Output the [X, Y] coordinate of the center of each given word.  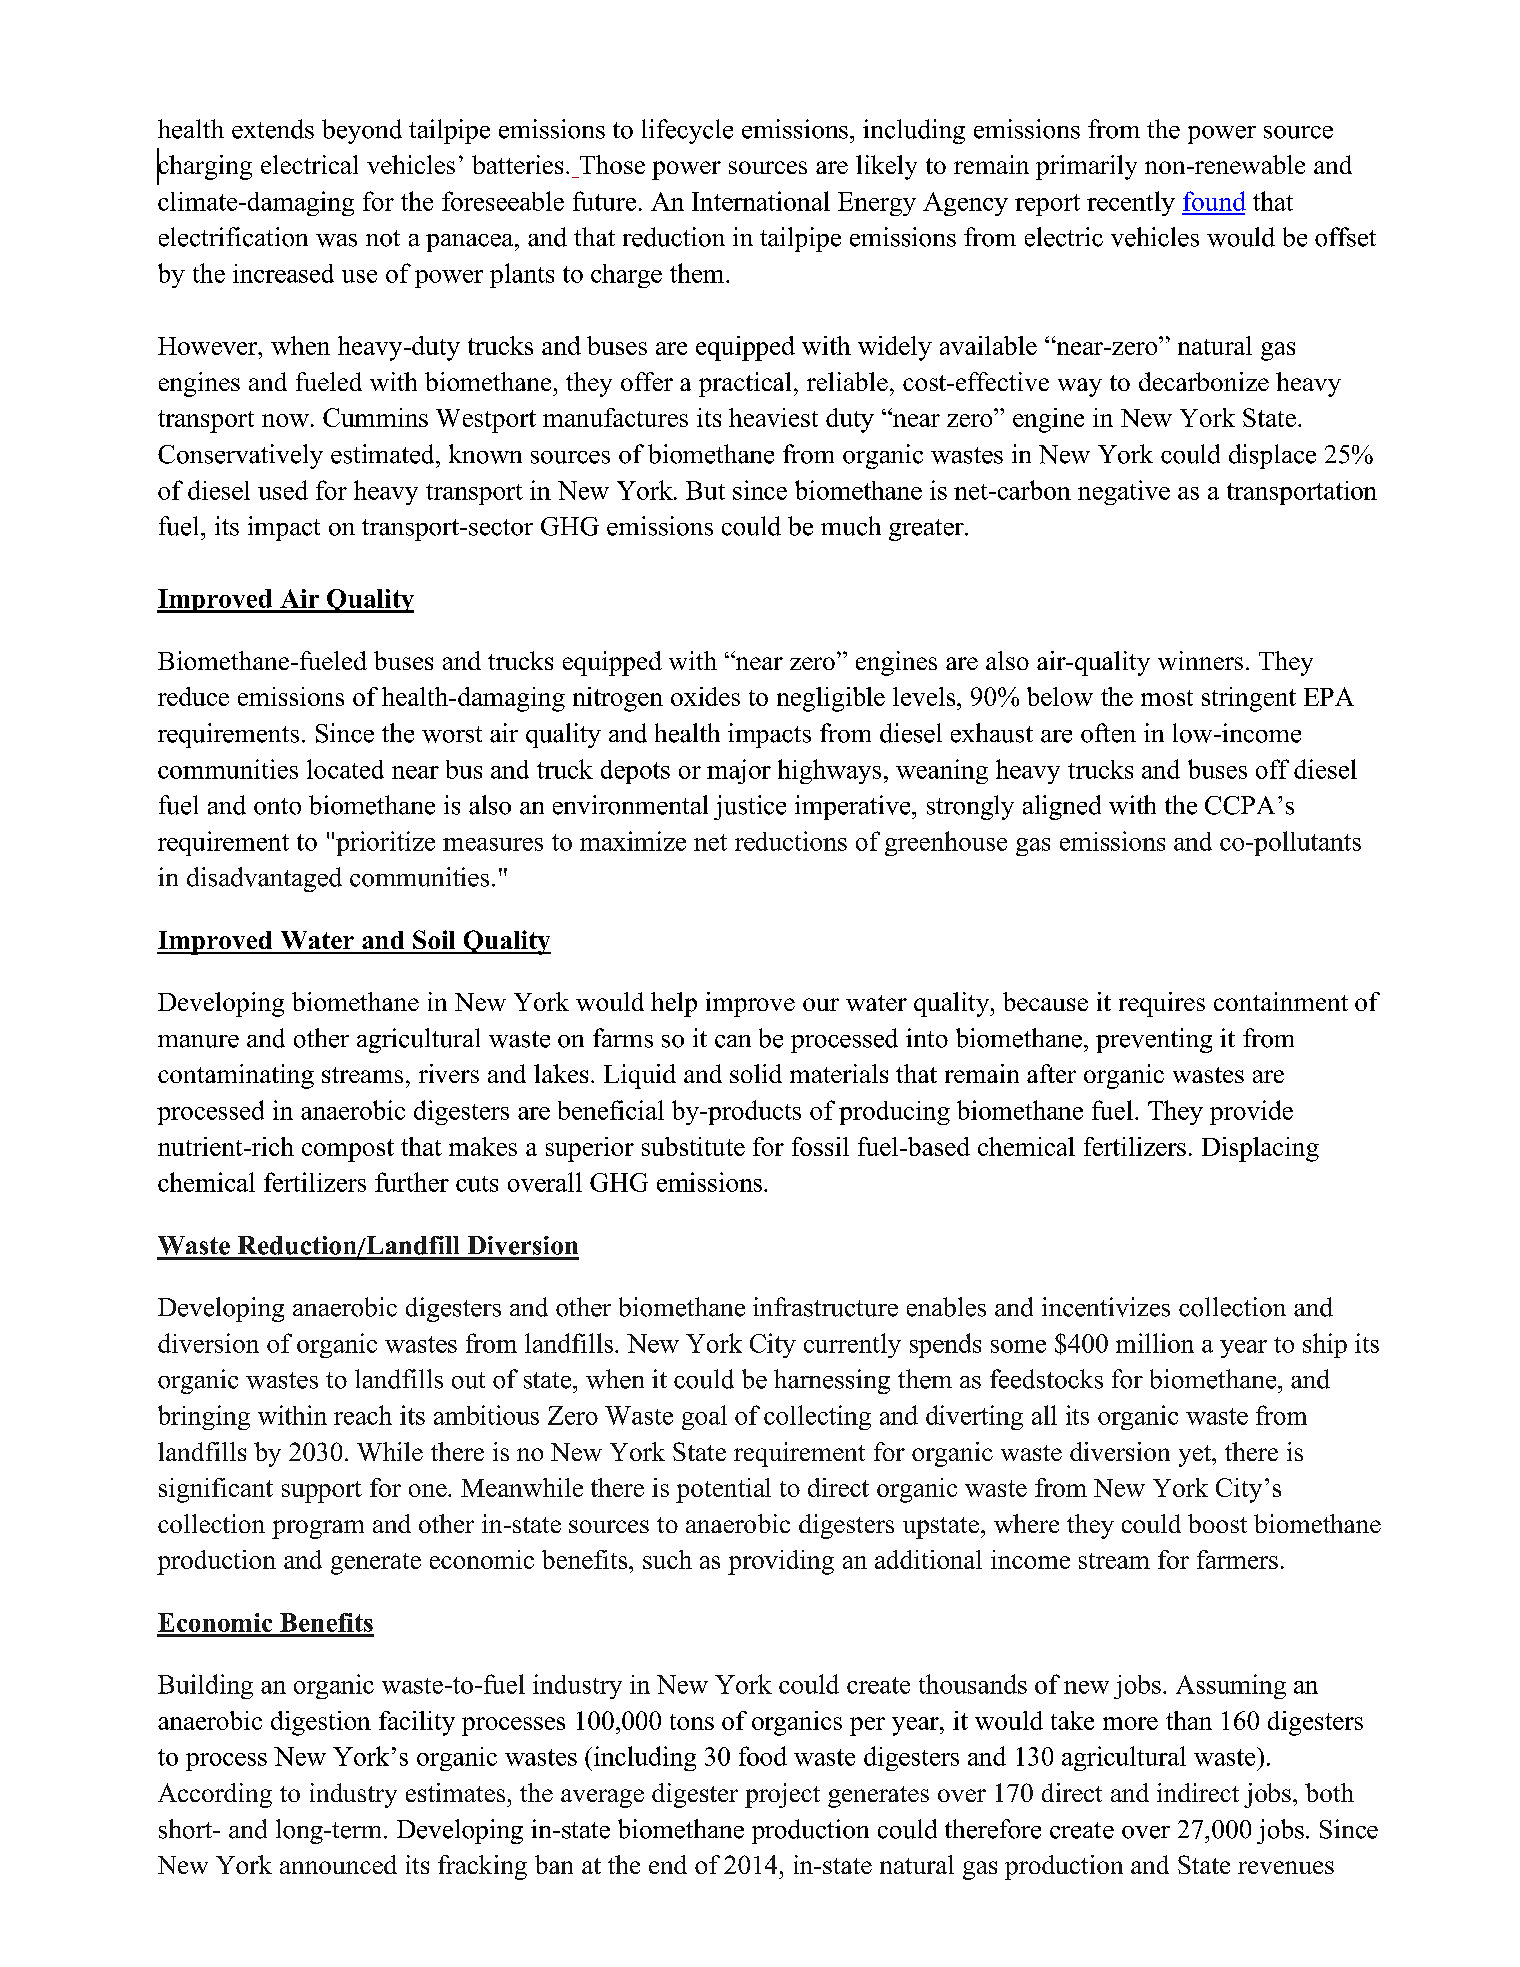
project [782, 1795]
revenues [1286, 1867]
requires [1162, 1004]
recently [1131, 203]
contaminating [236, 1076]
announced [338, 1864]
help [674, 1004]
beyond [362, 131]
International [761, 201]
